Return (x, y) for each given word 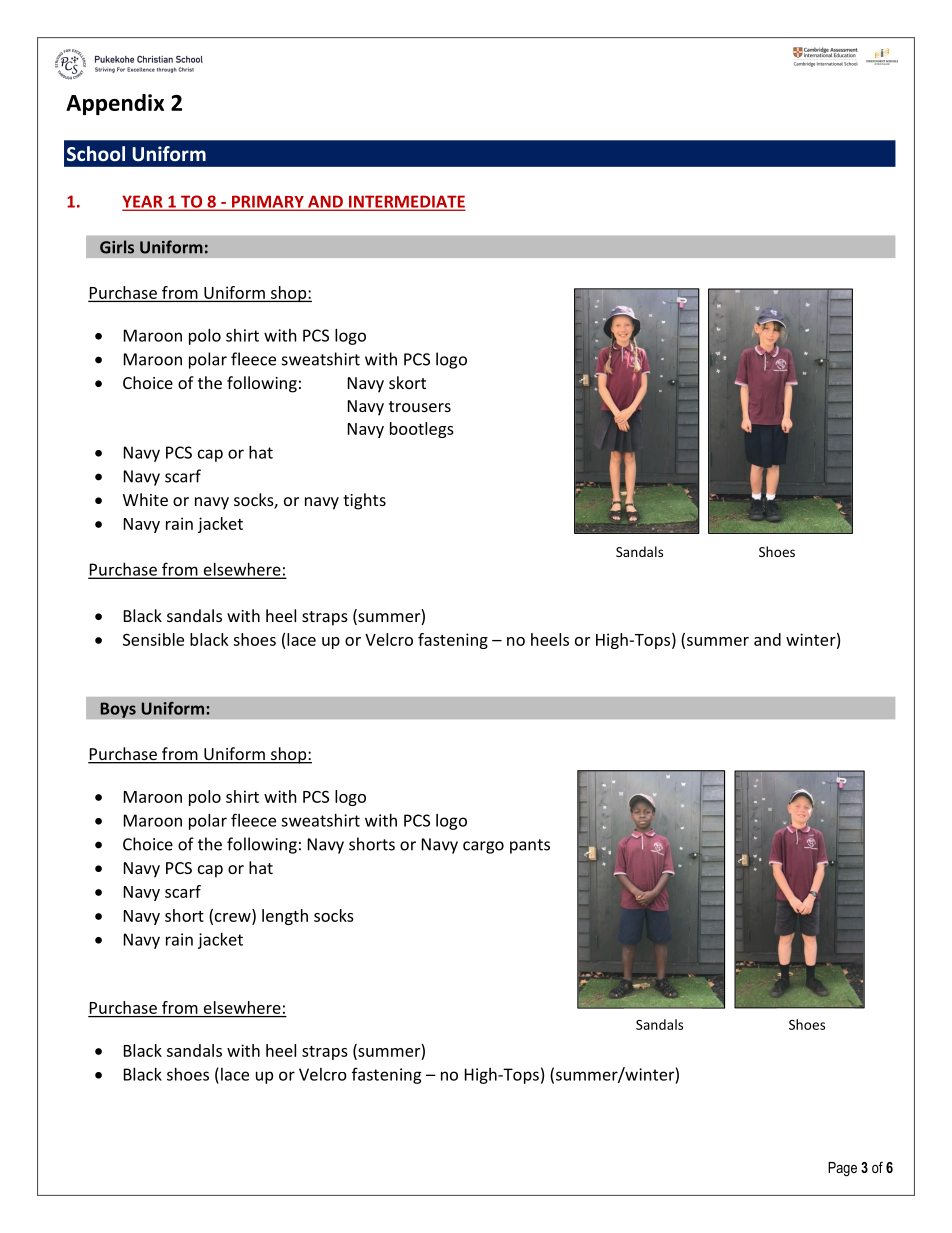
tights (364, 501)
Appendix (115, 104)
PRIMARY (268, 202)
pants (530, 846)
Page (842, 1169)
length (285, 917)
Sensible (153, 639)
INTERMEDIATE (406, 202)
